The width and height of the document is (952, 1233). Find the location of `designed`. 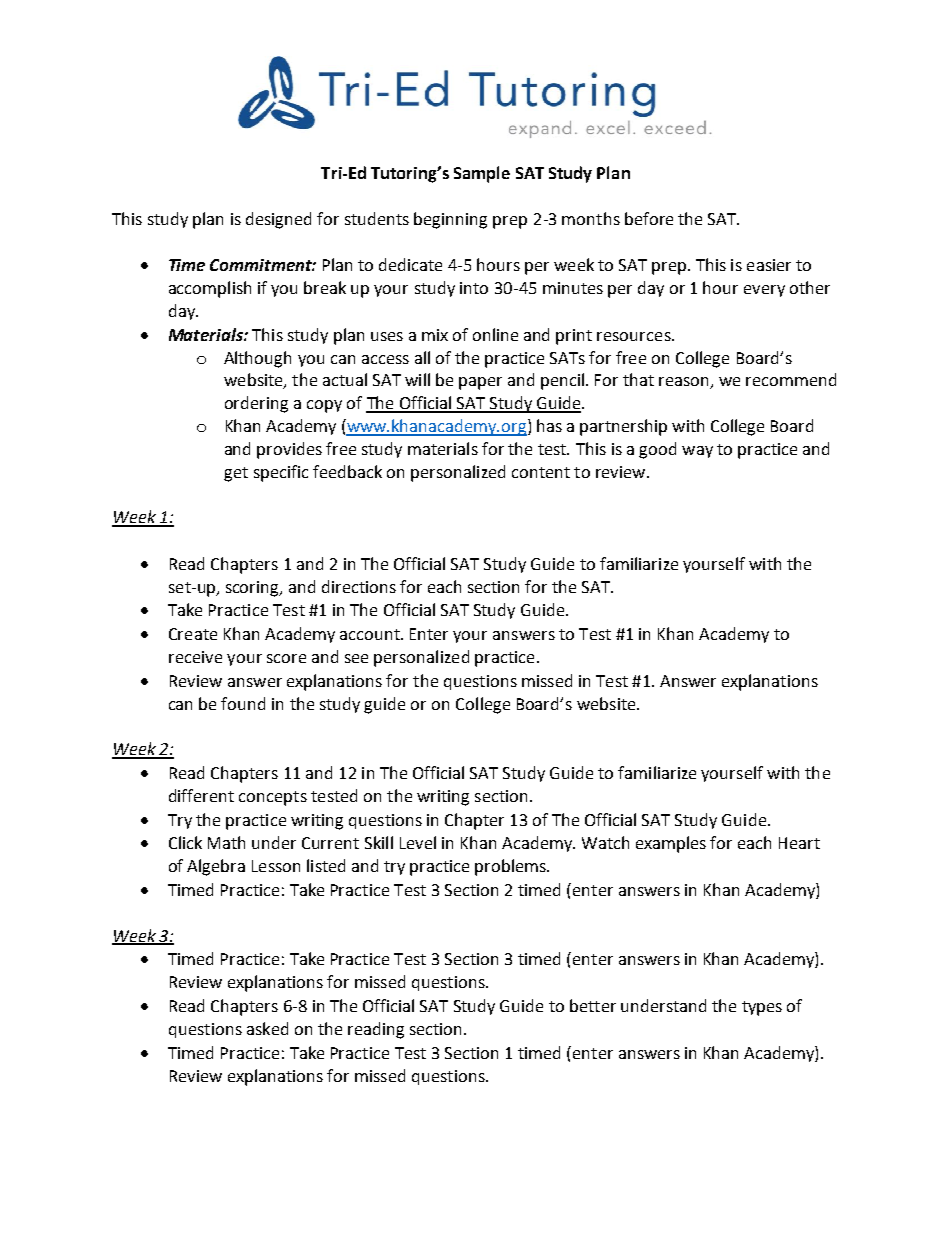

designed is located at coordinates (278, 220).
